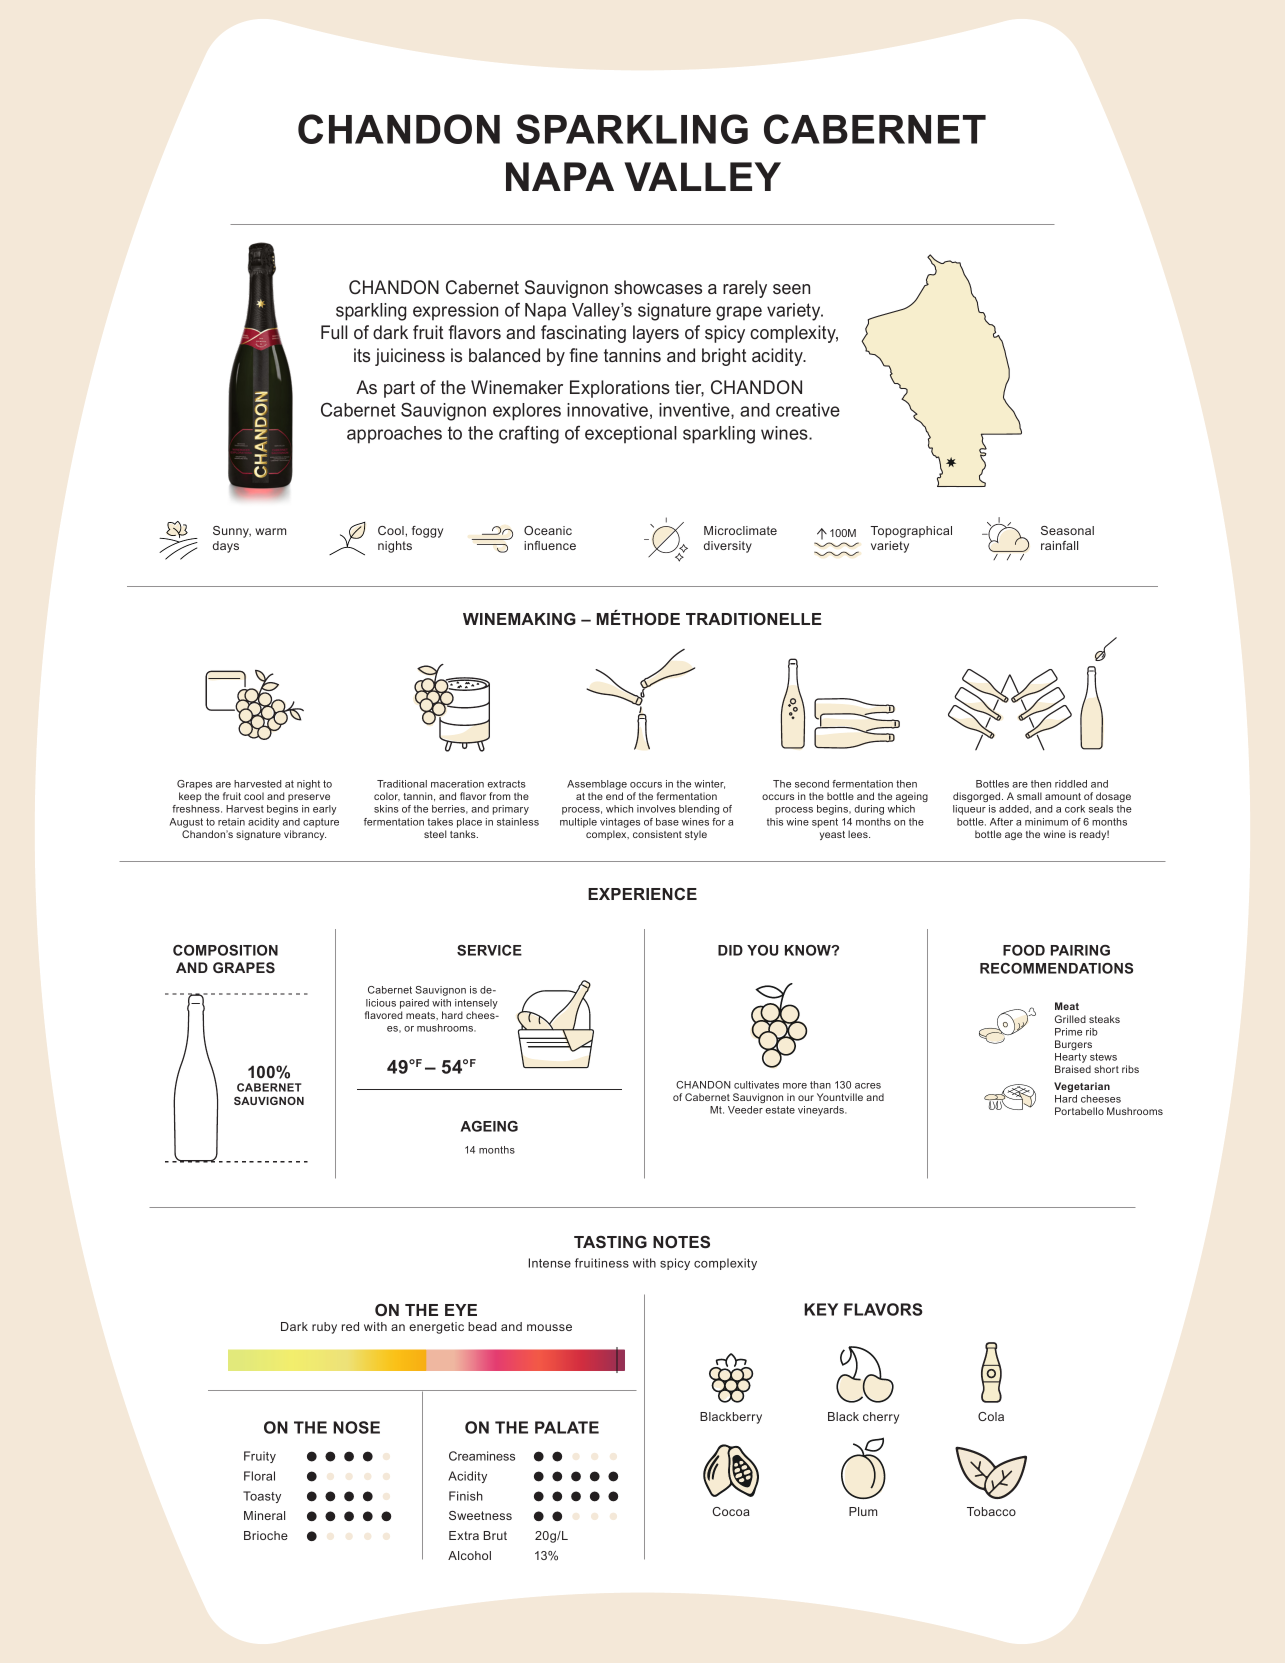 This screenshot has width=1285, height=1663. I want to click on Vegetarian, so click(1082, 1087).
